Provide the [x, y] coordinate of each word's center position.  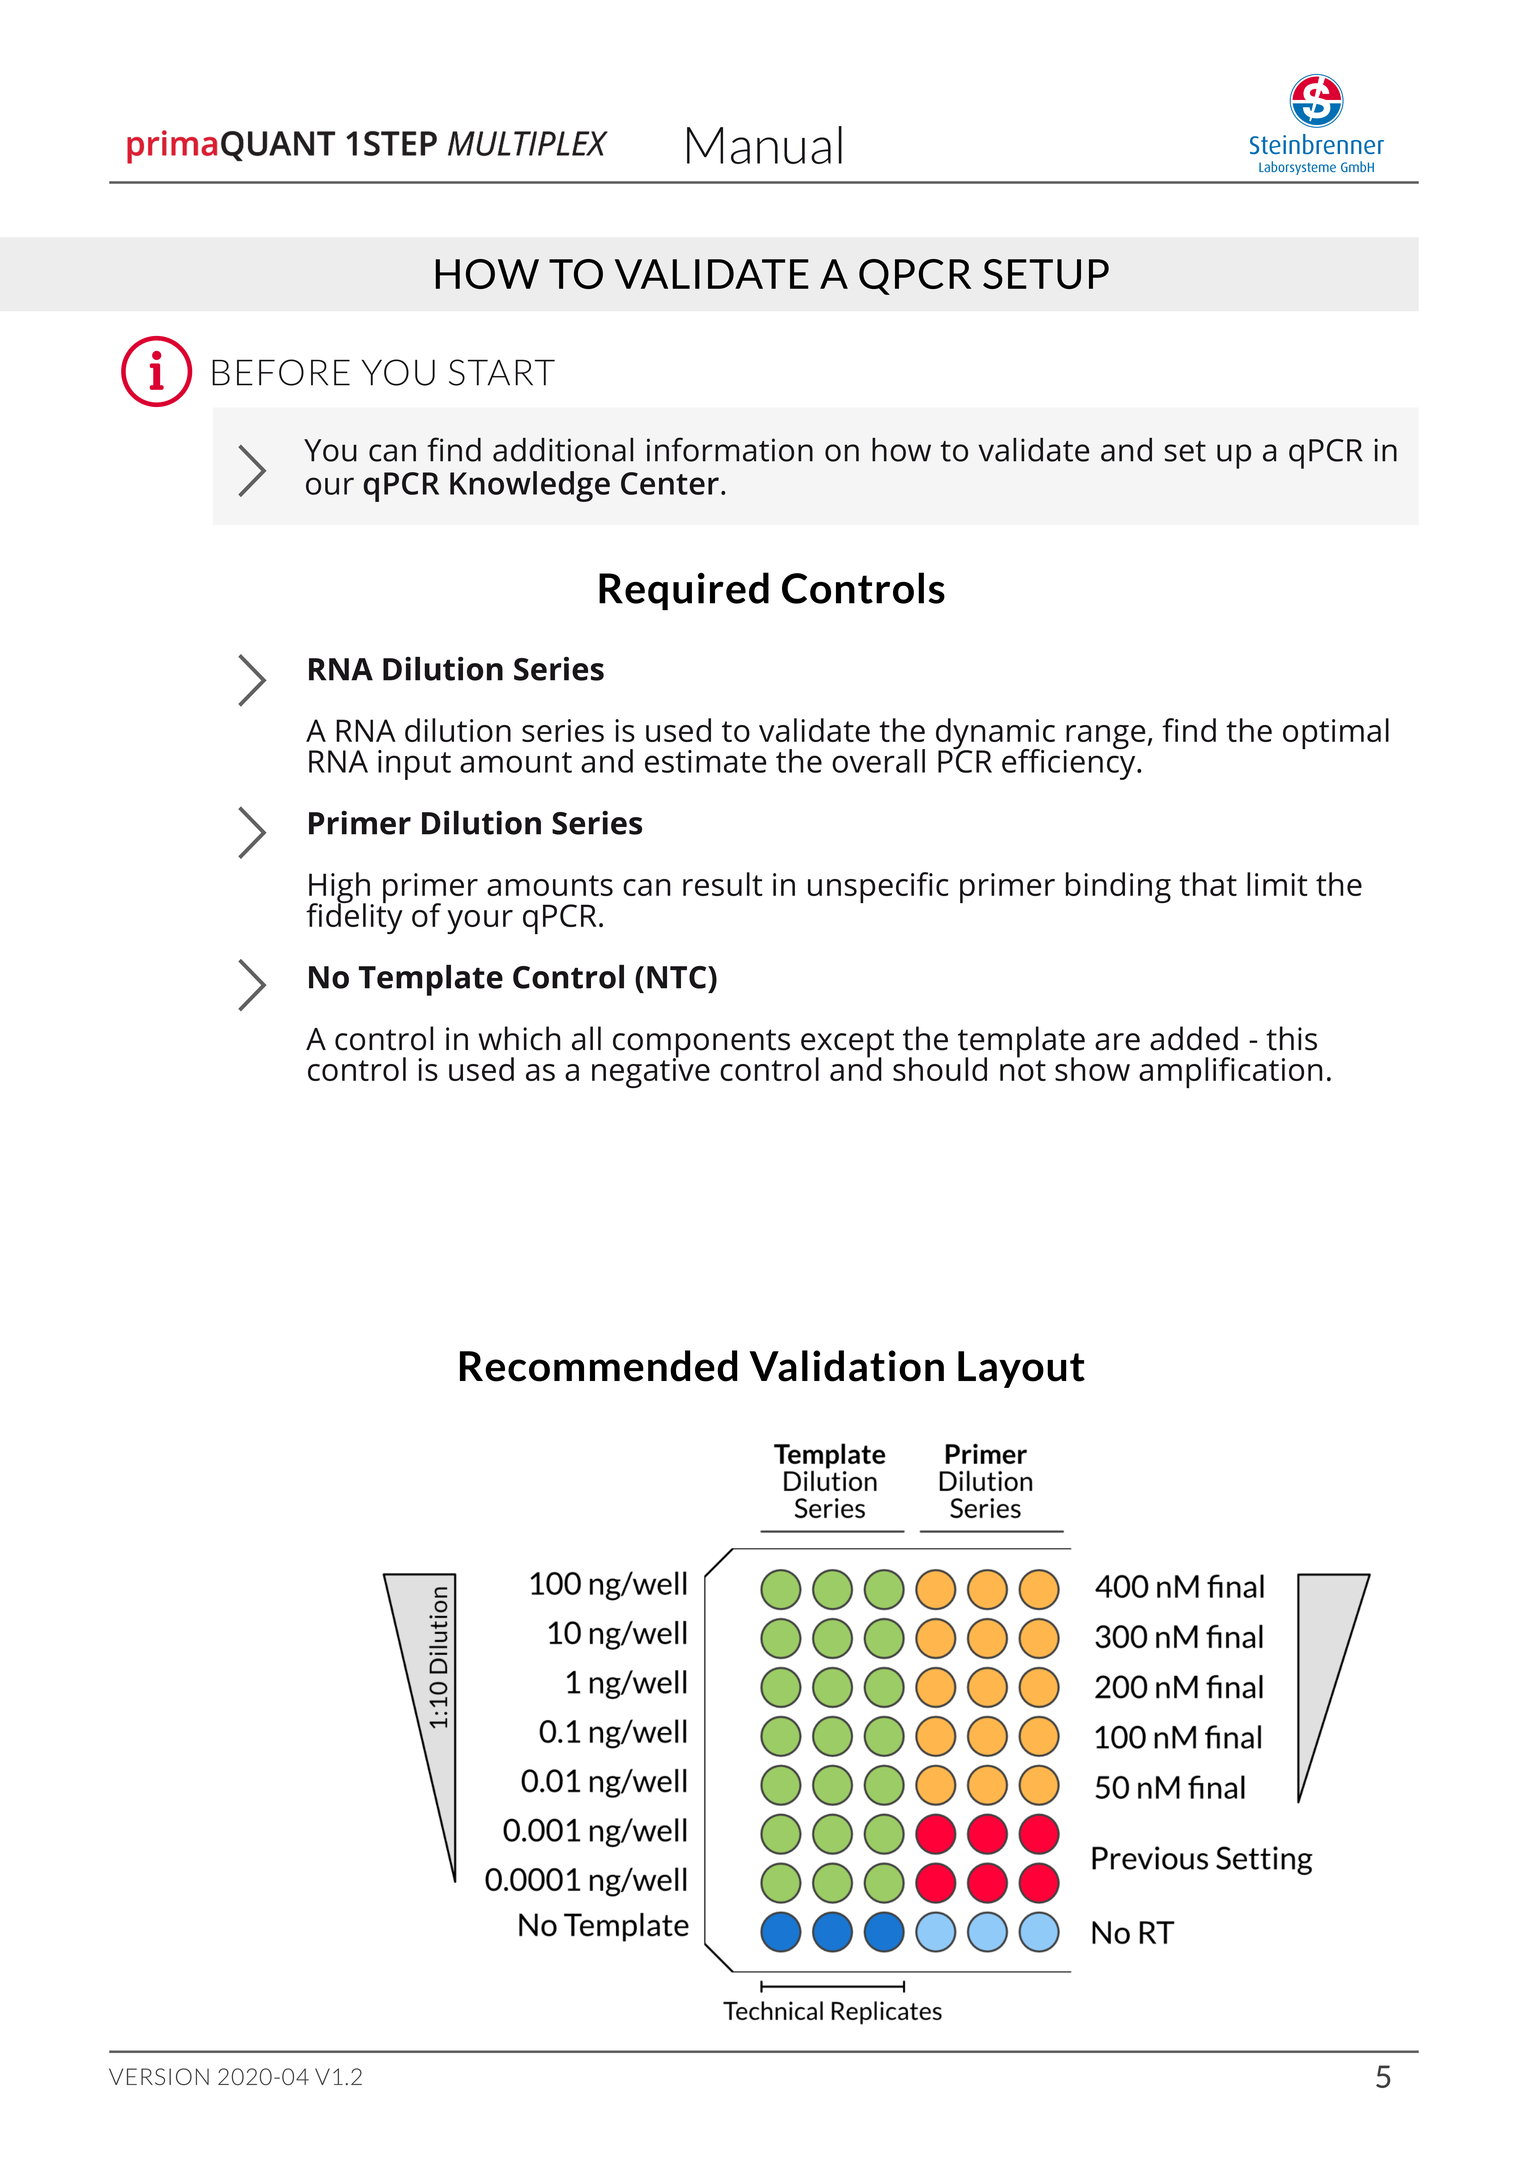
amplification [1230, 1072]
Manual [764, 145]
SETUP [1046, 274]
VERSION [159, 2077]
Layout [1021, 1369]
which [519, 1038]
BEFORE [281, 372]
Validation [846, 1366]
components [701, 1044]
